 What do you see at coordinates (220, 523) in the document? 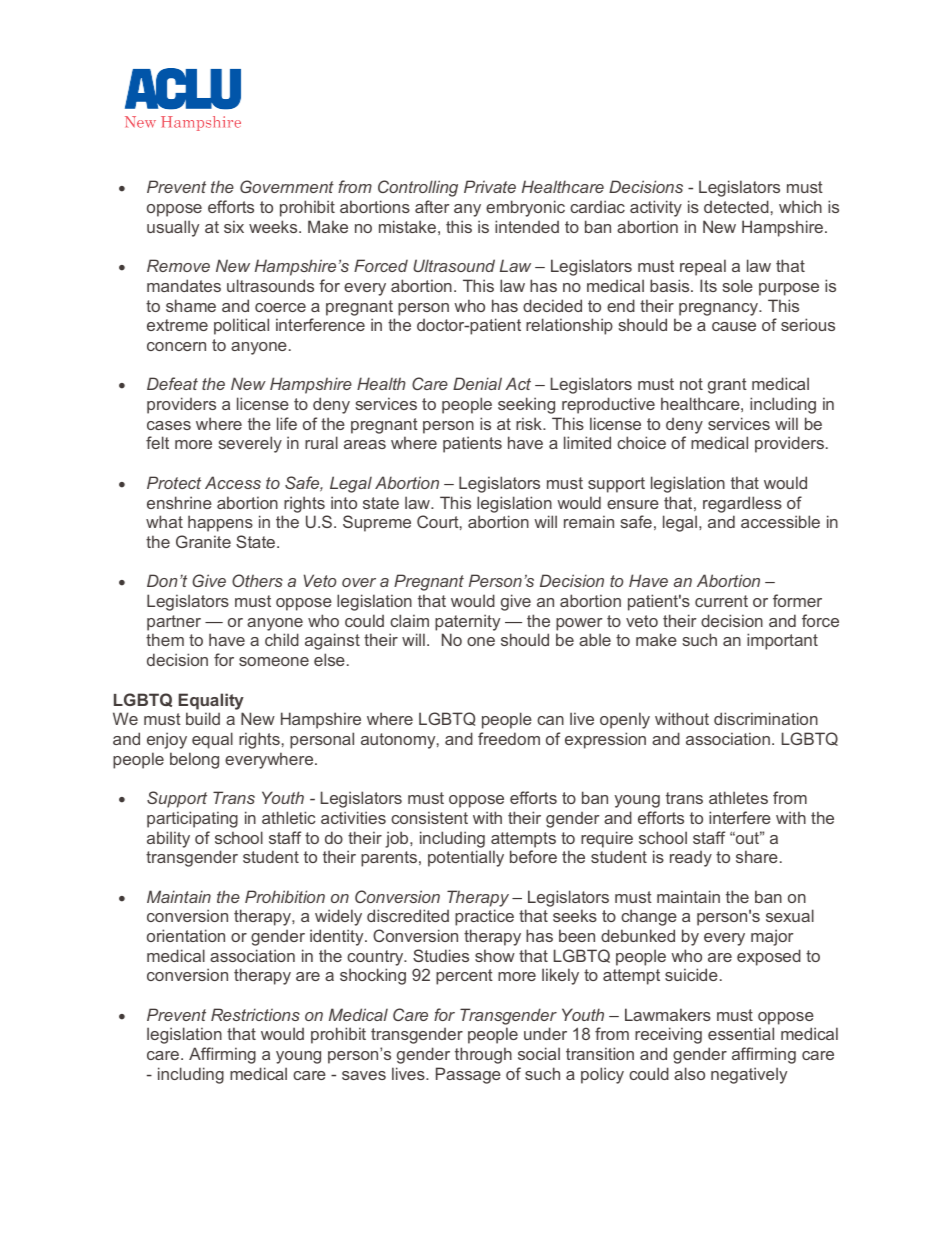
I see `happens` at bounding box center [220, 523].
